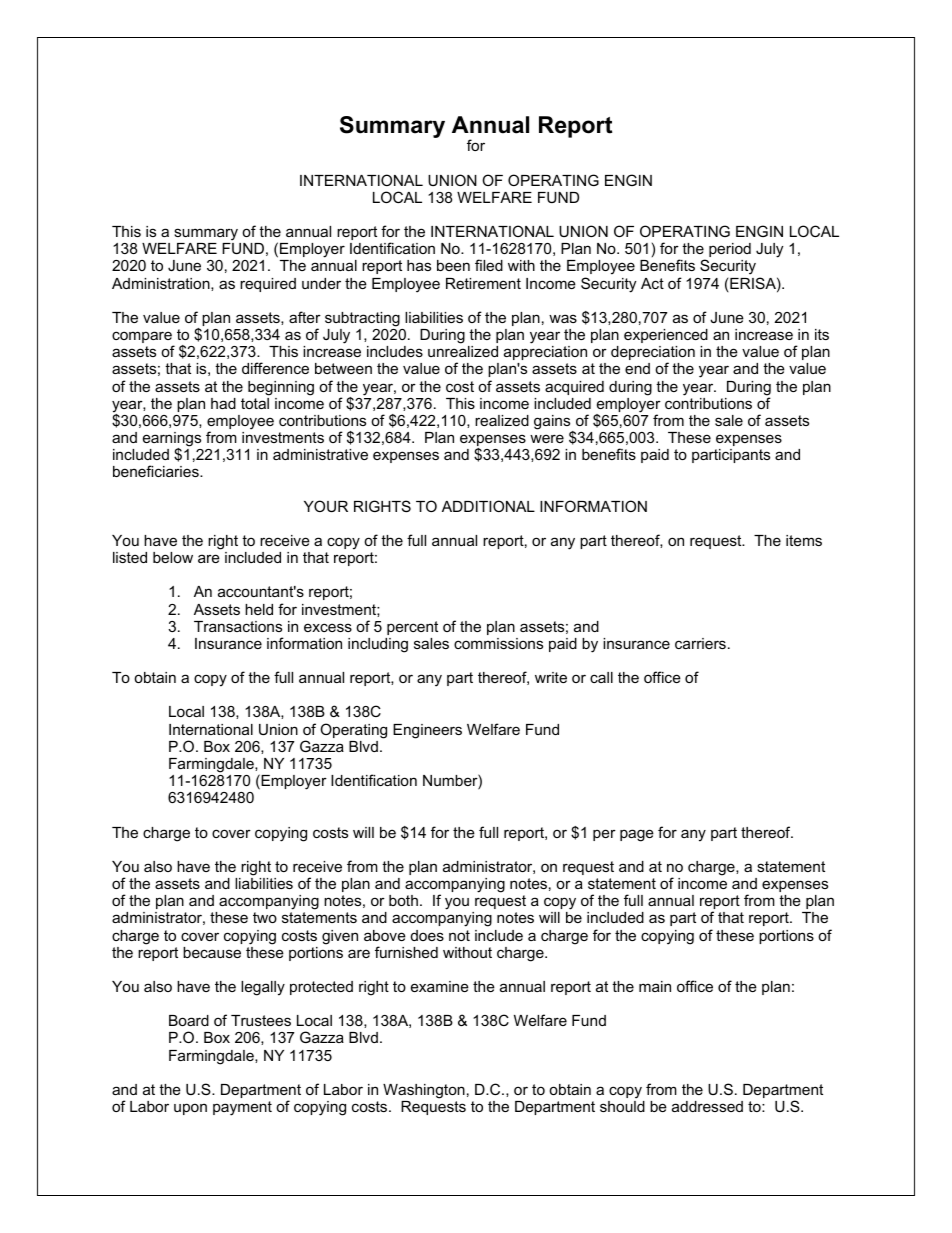 This document has width=952, height=1233. What do you see at coordinates (730, 250) in the document?
I see `period` at bounding box center [730, 250].
